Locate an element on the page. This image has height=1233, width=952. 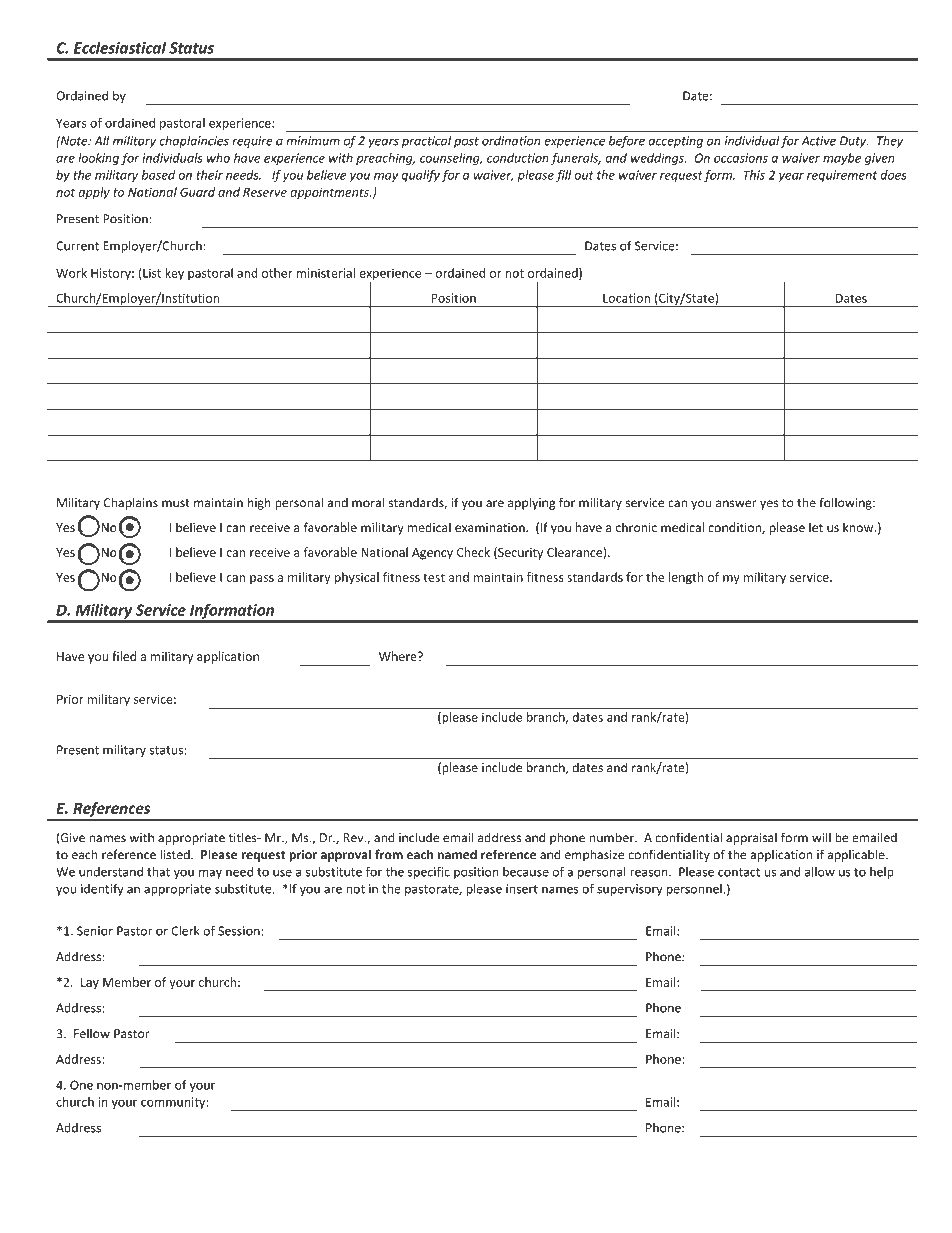
post is located at coordinates (466, 142).
